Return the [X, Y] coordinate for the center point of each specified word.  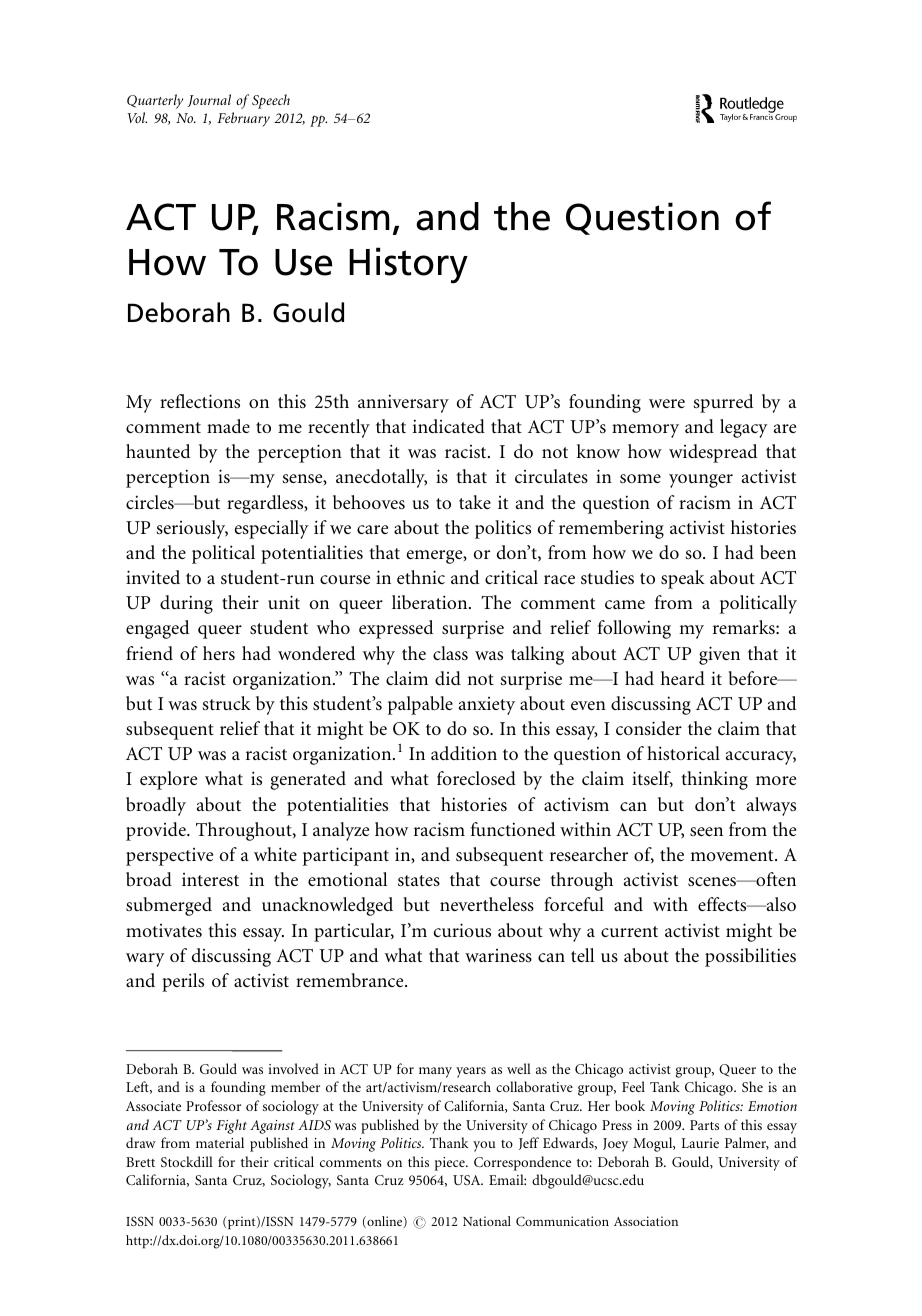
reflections [200, 401]
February [243, 119]
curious [462, 930]
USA [468, 1180]
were [667, 403]
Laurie [700, 1143]
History [408, 265]
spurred [723, 403]
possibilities [750, 957]
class [450, 653]
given [719, 655]
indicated [449, 426]
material [220, 1142]
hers [219, 653]
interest [210, 879]
